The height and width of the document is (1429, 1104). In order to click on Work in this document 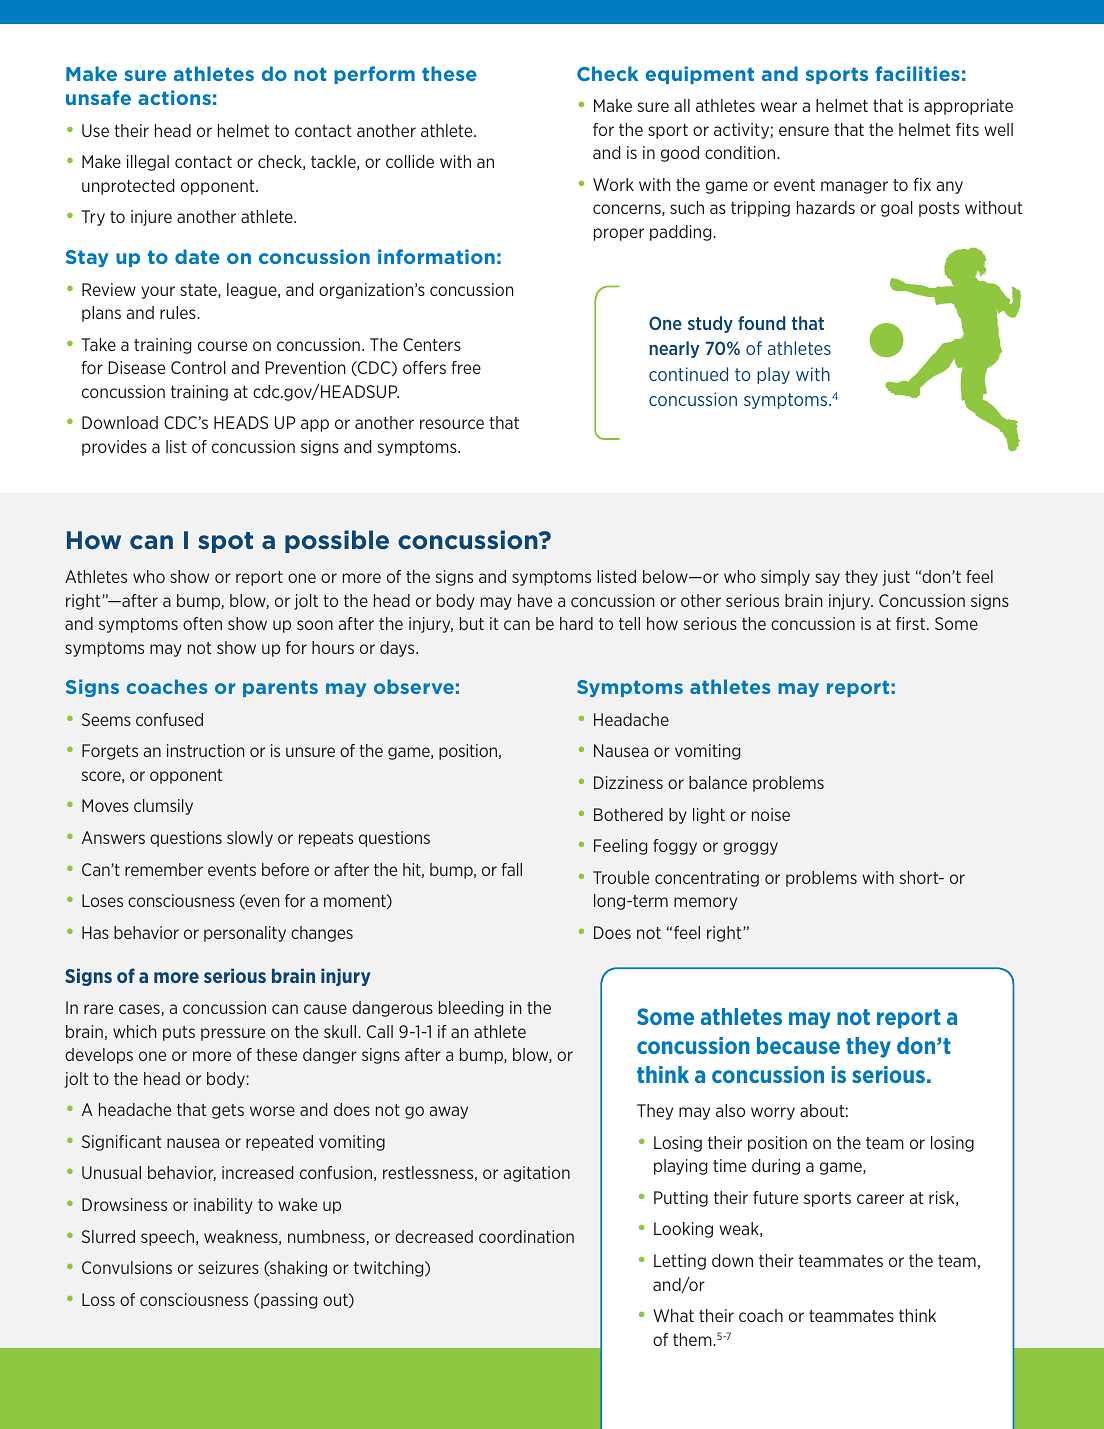, I will do `click(613, 184)`.
